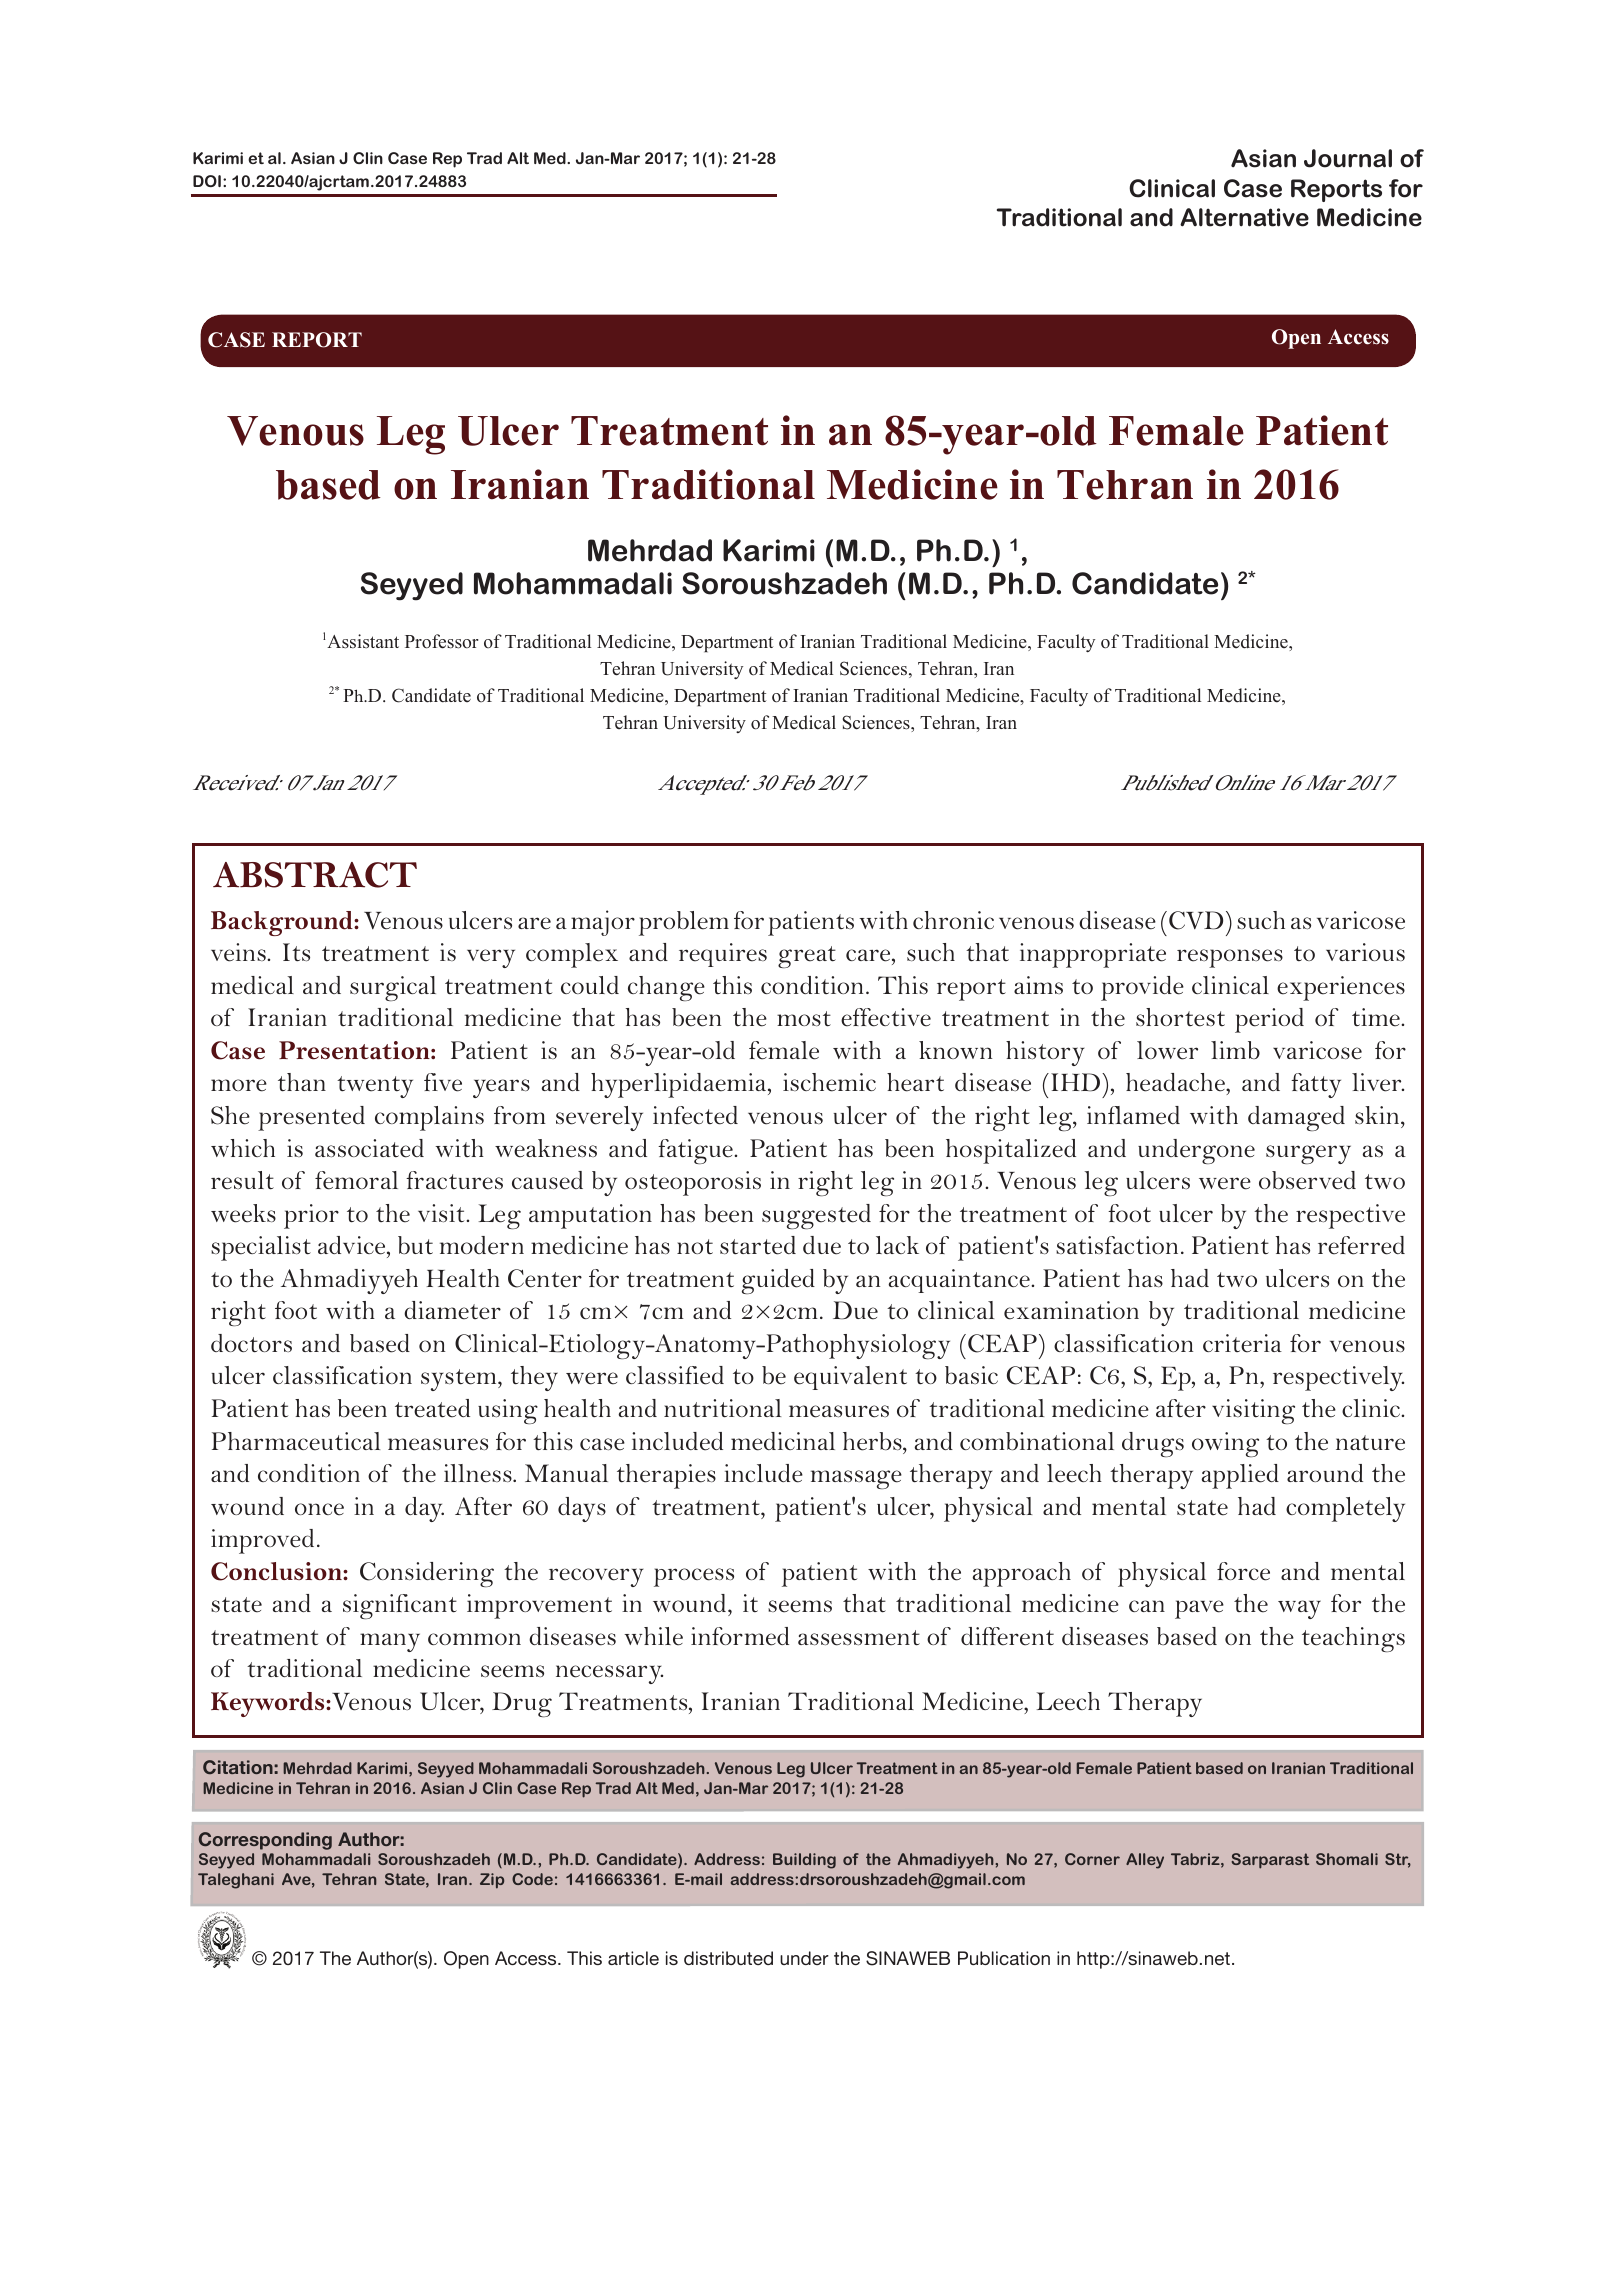  Describe the element at coordinates (804, 1861) in the page. I see `Building` at that location.
